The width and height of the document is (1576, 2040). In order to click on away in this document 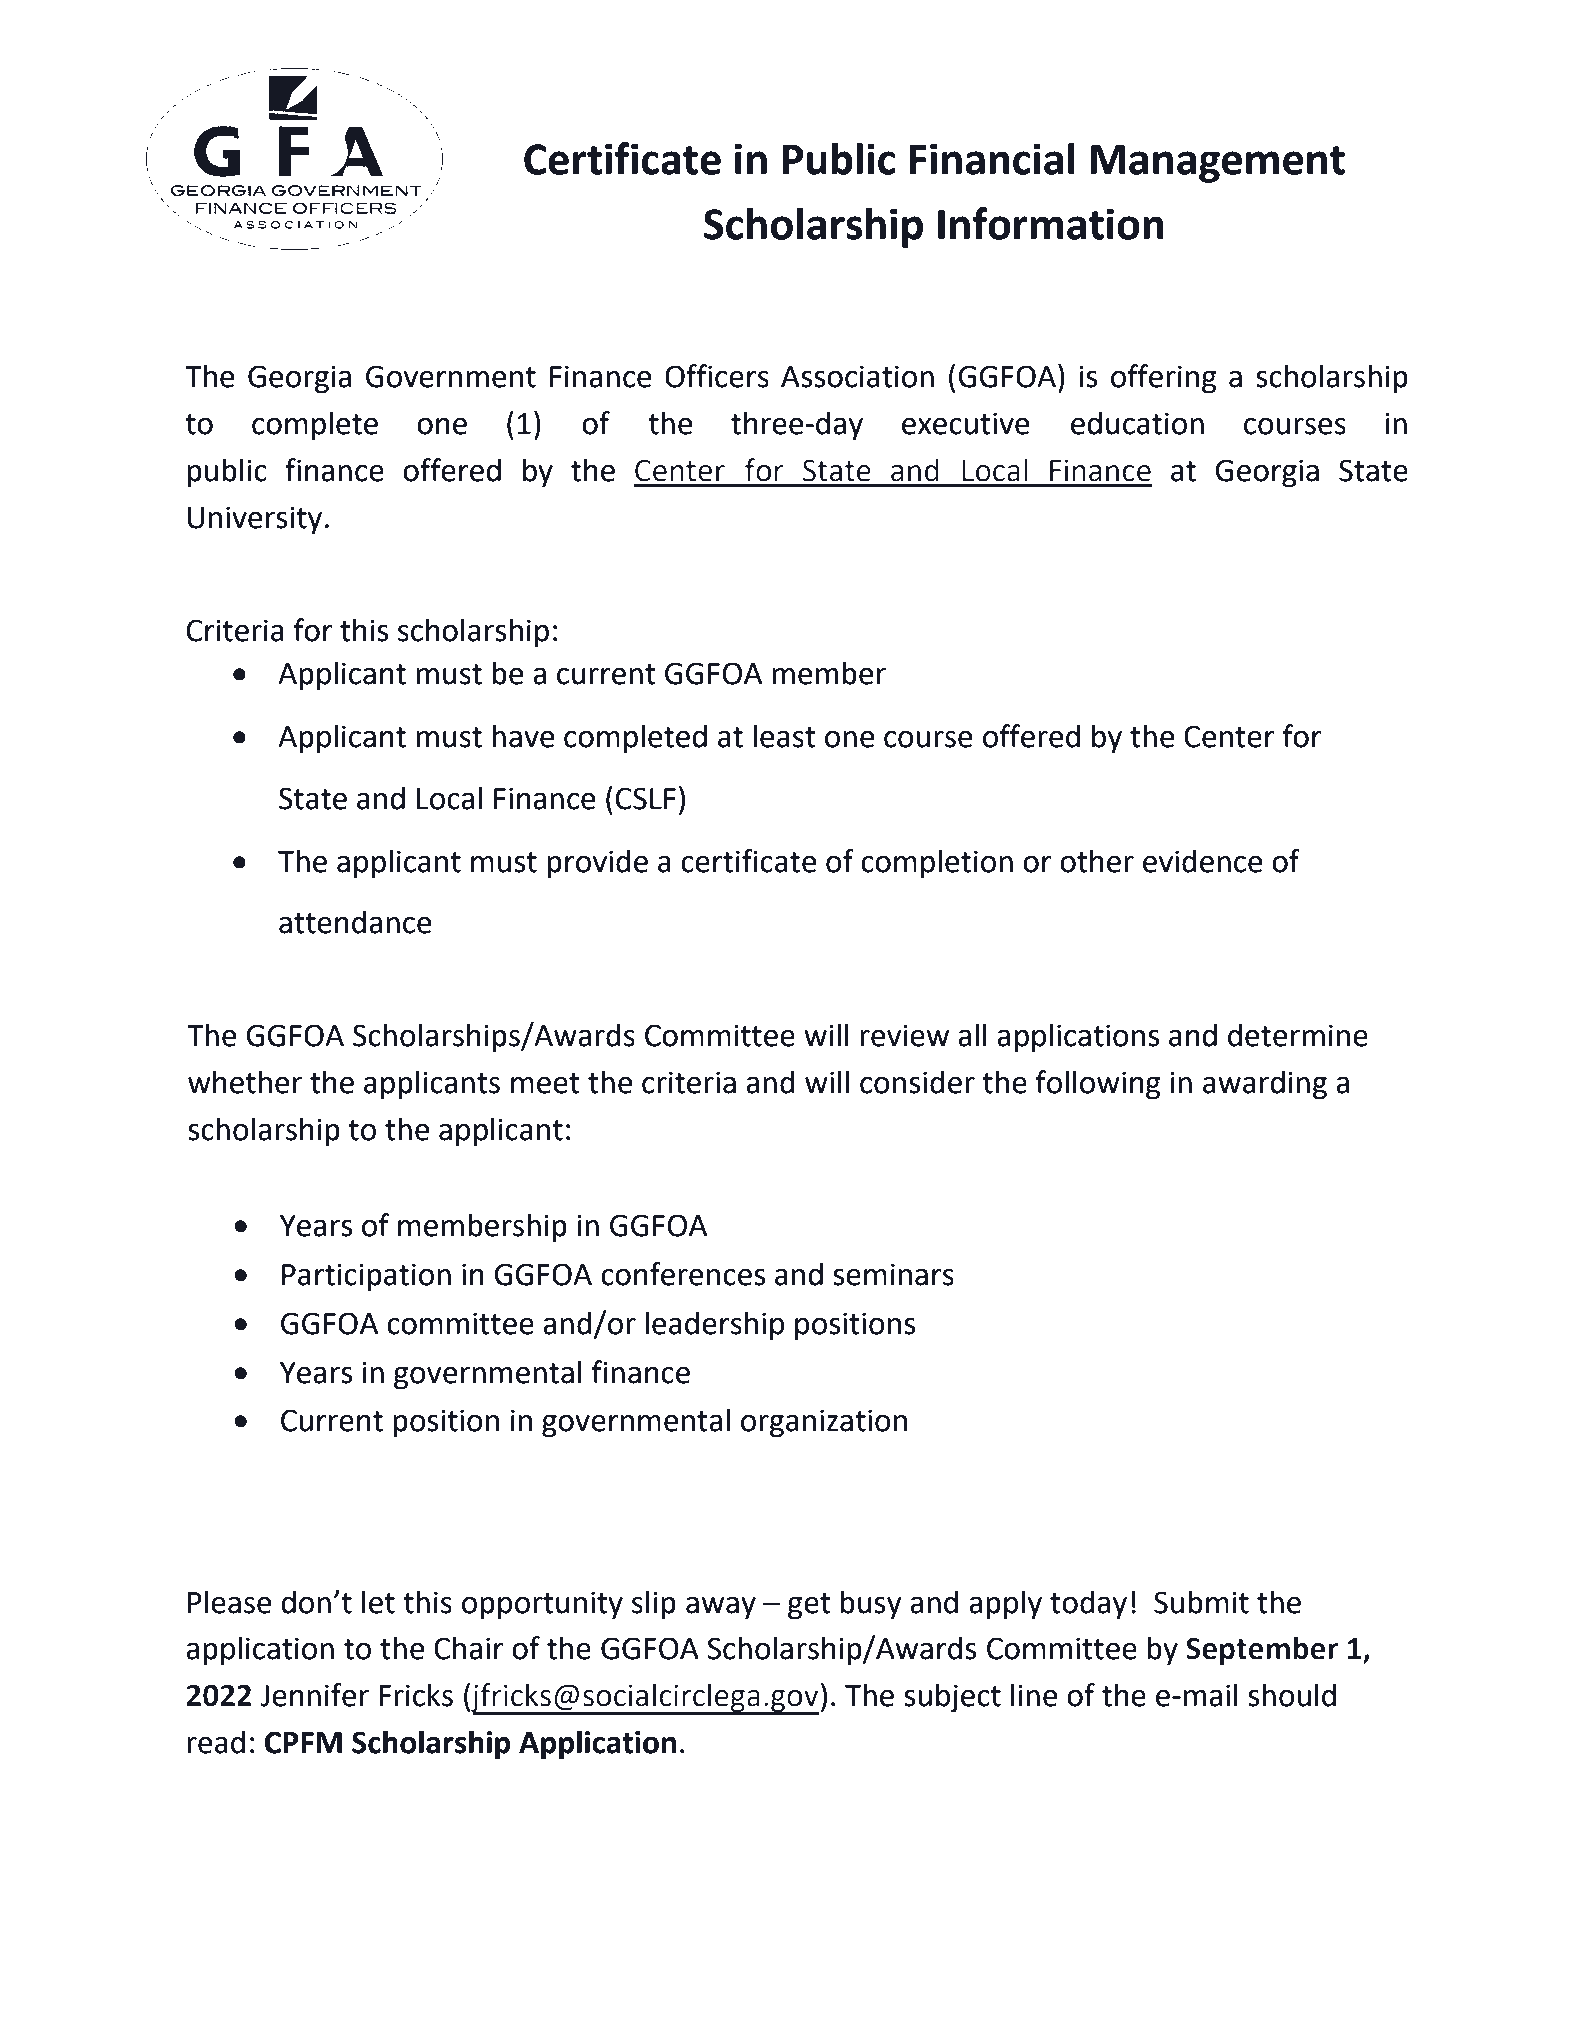, I will do `click(721, 1608)`.
